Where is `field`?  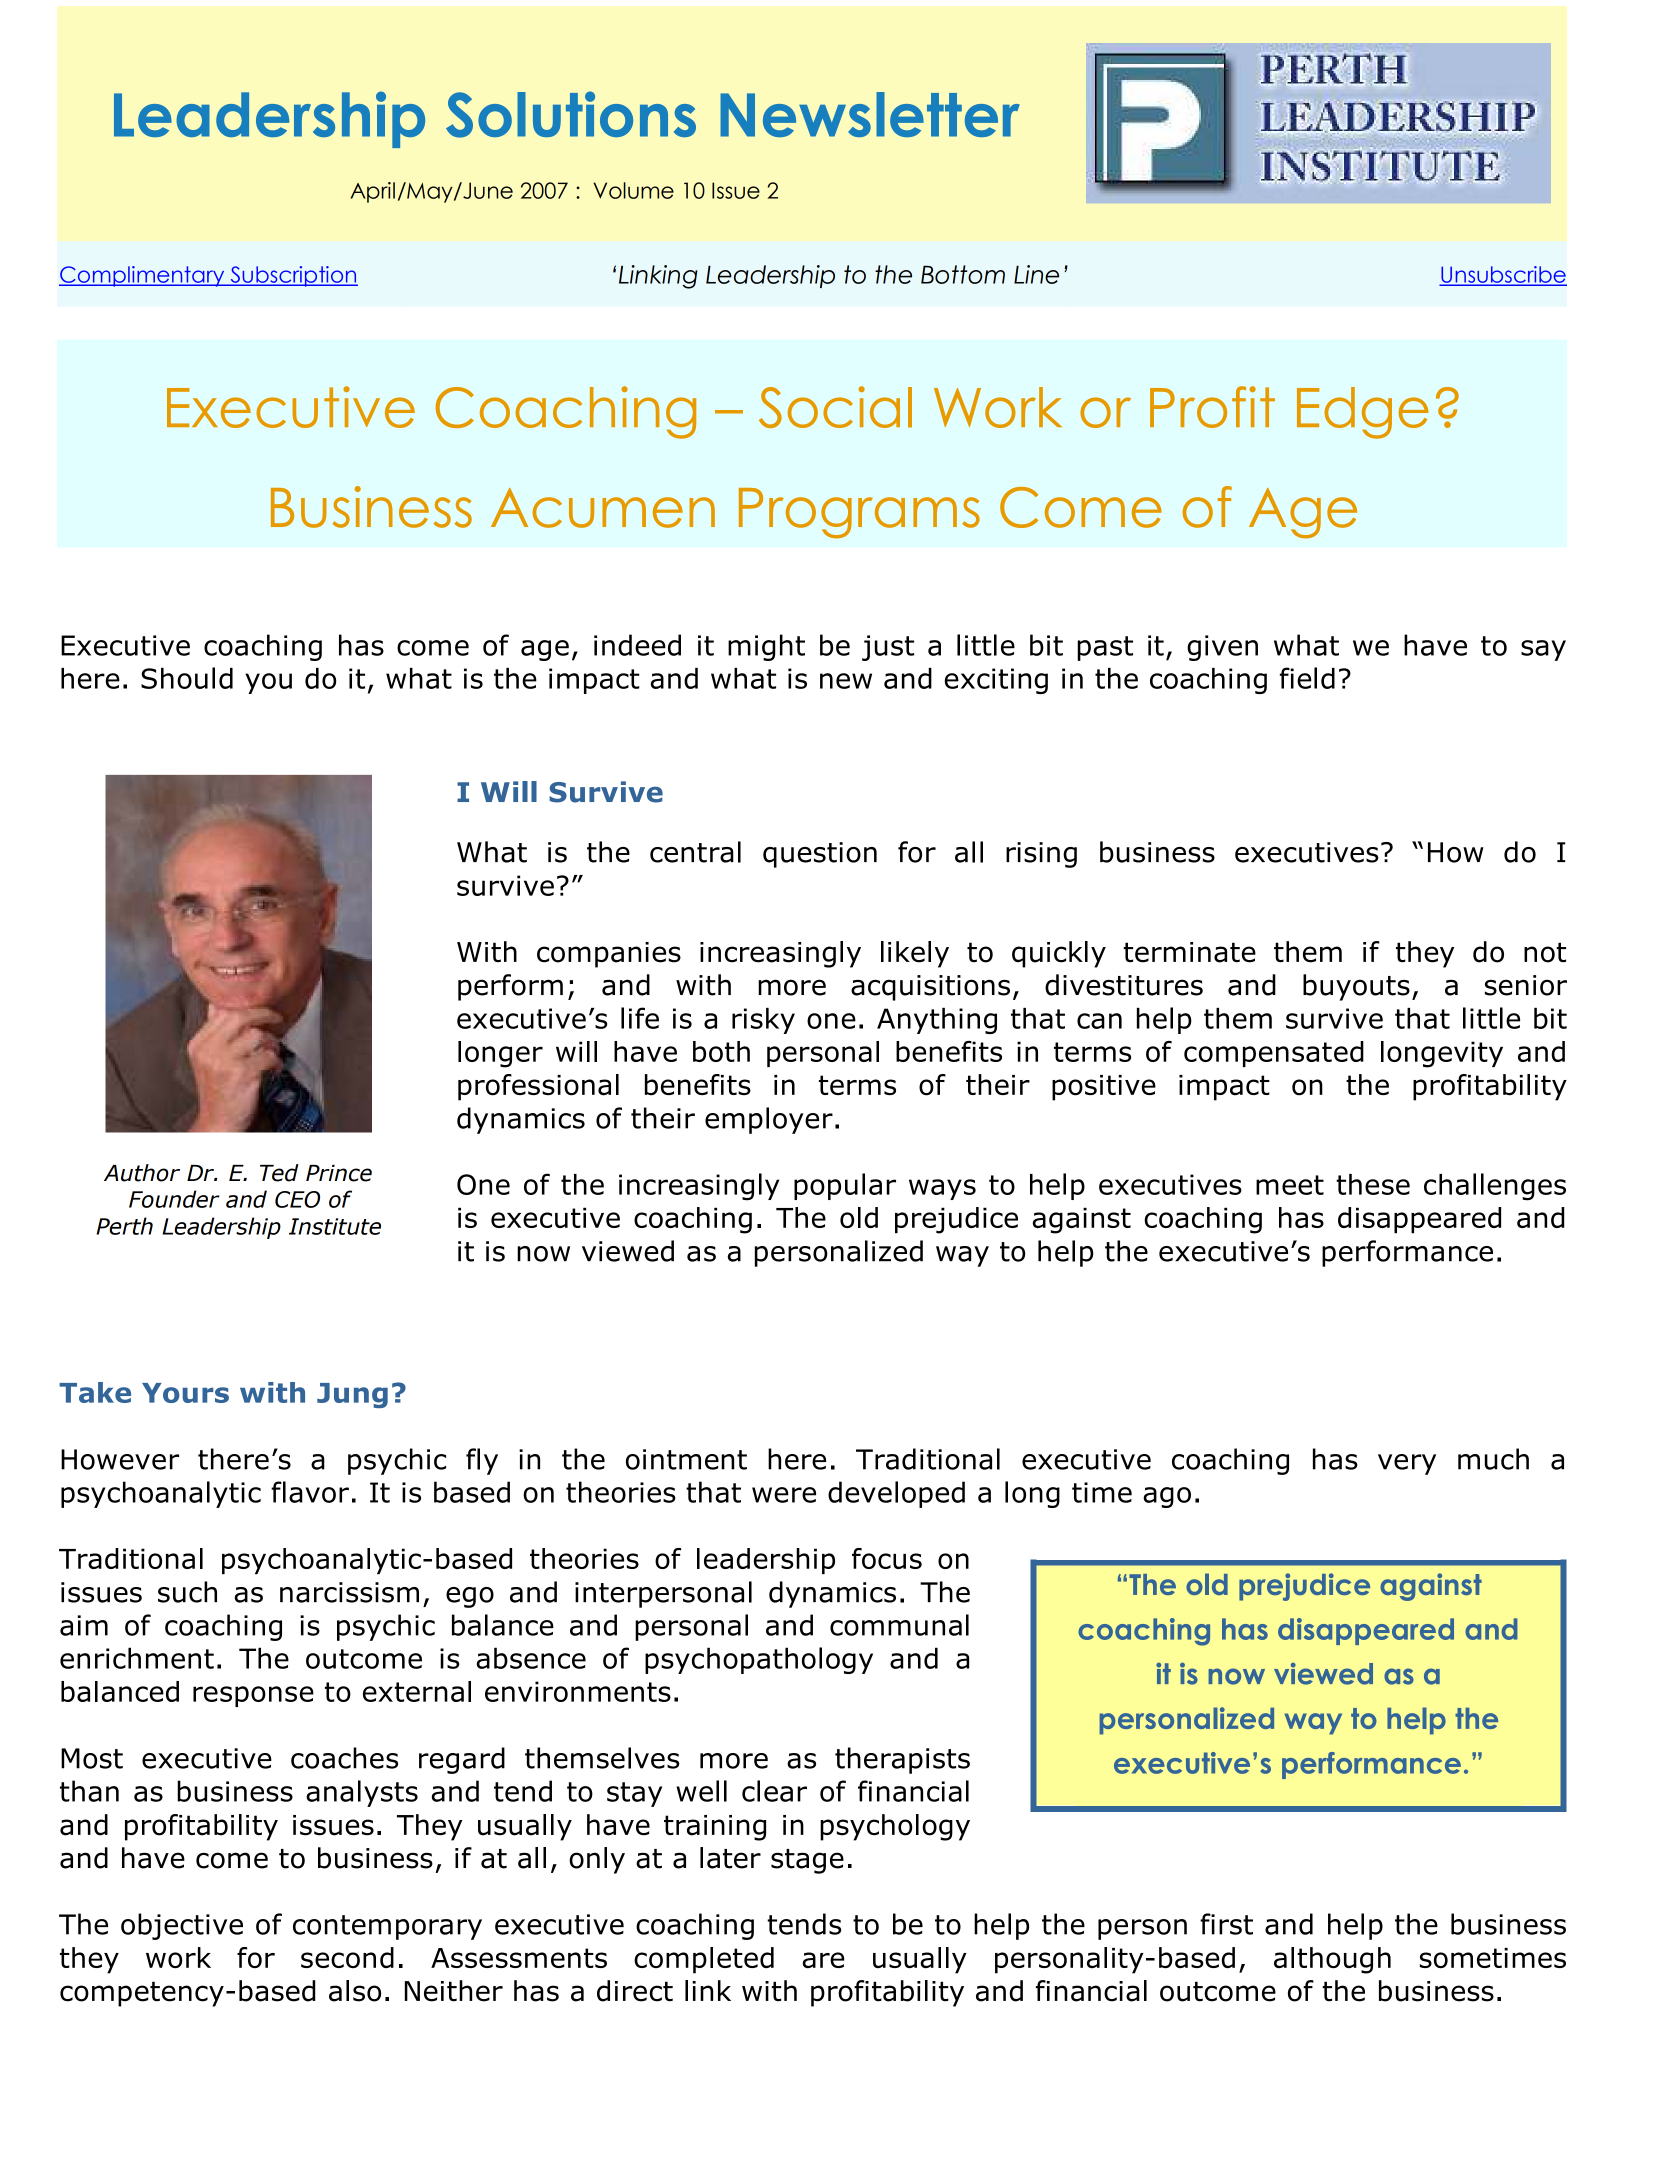
field is located at coordinates (1307, 678).
